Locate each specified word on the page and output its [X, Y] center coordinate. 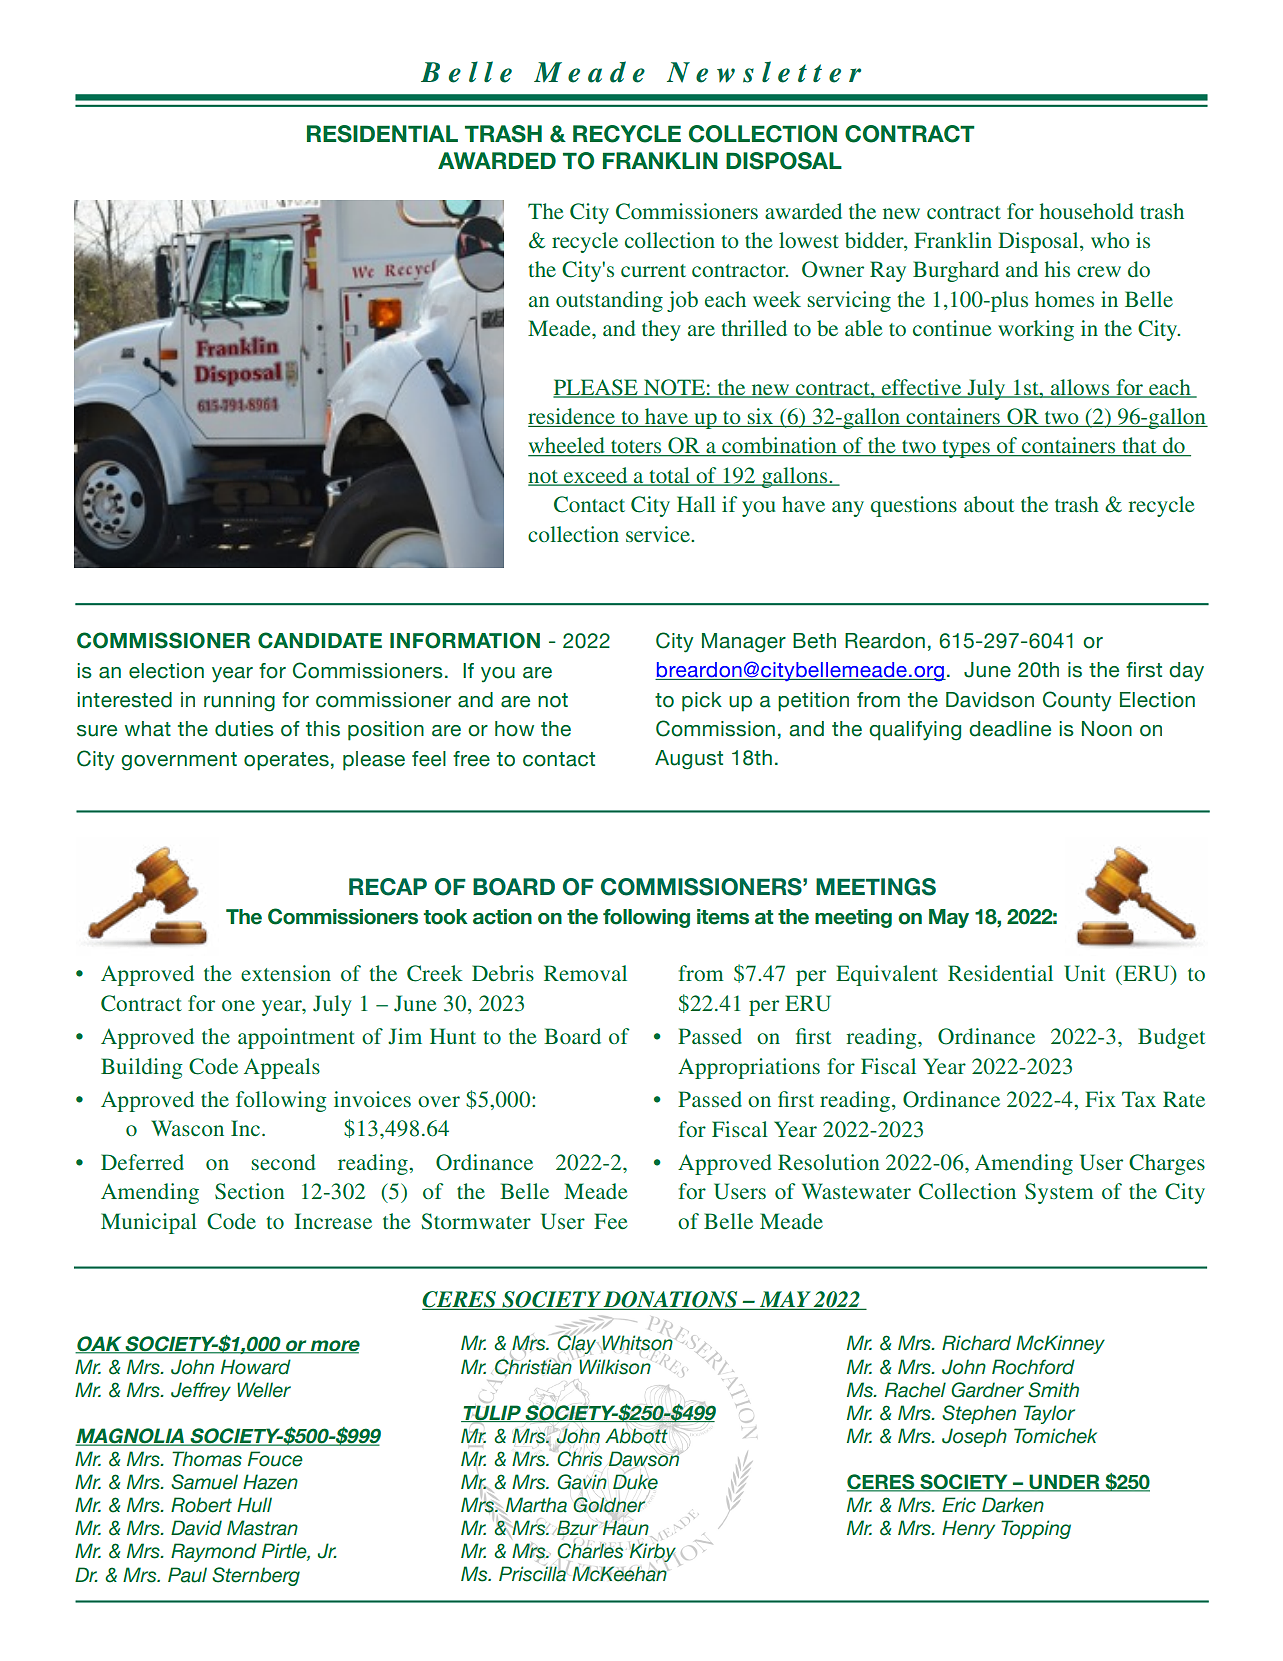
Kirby [654, 1553]
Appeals [282, 1068]
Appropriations [749, 1068]
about [989, 504]
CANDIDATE [320, 640]
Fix [1100, 1099]
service [659, 534]
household [1087, 211]
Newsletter [764, 72]
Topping [1036, 1529]
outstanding [609, 301]
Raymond [214, 1552]
